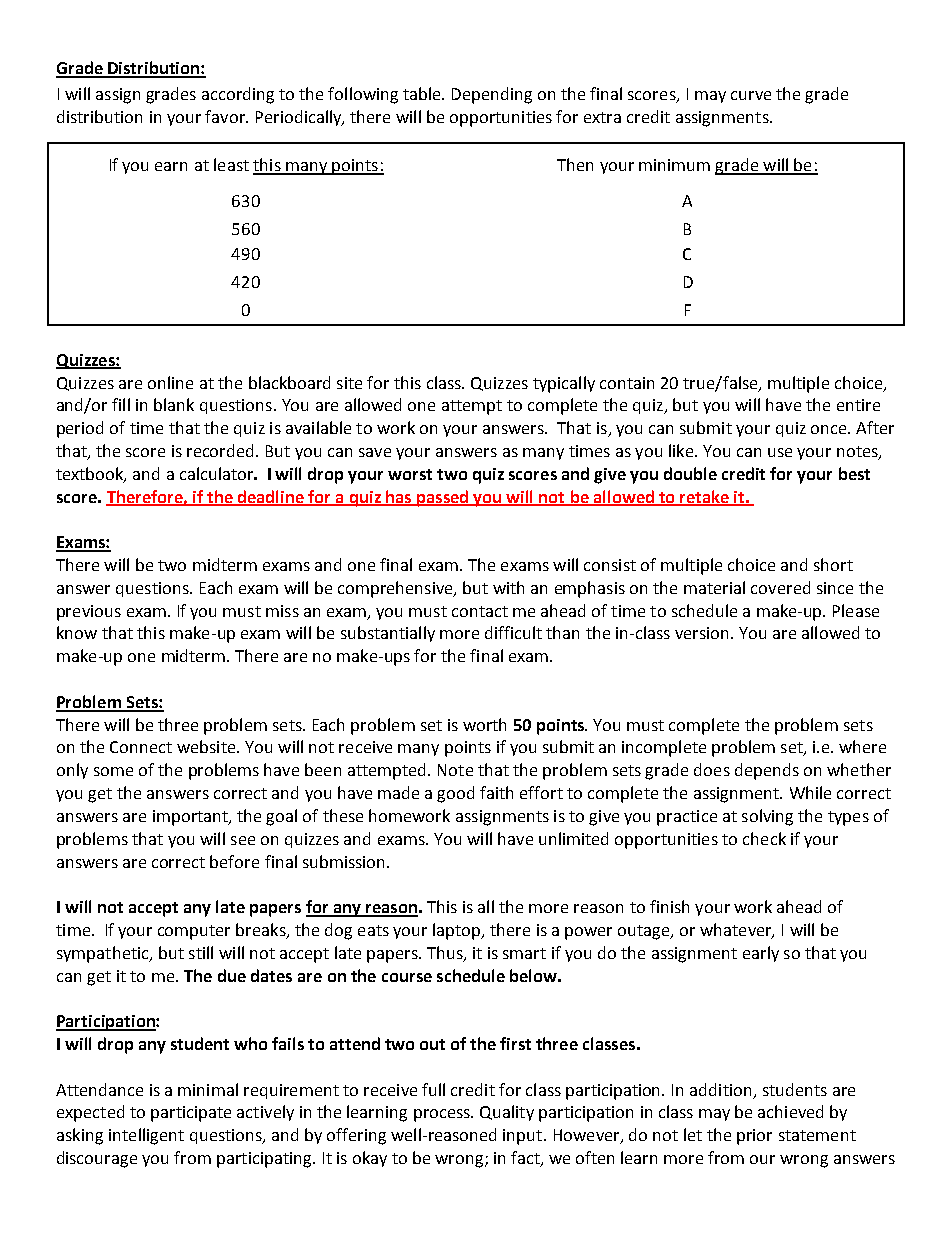 Image resolution: width=952 pixels, height=1233 pixels. Describe the element at coordinates (790, 1111) in the image. I see `achieved` at that location.
